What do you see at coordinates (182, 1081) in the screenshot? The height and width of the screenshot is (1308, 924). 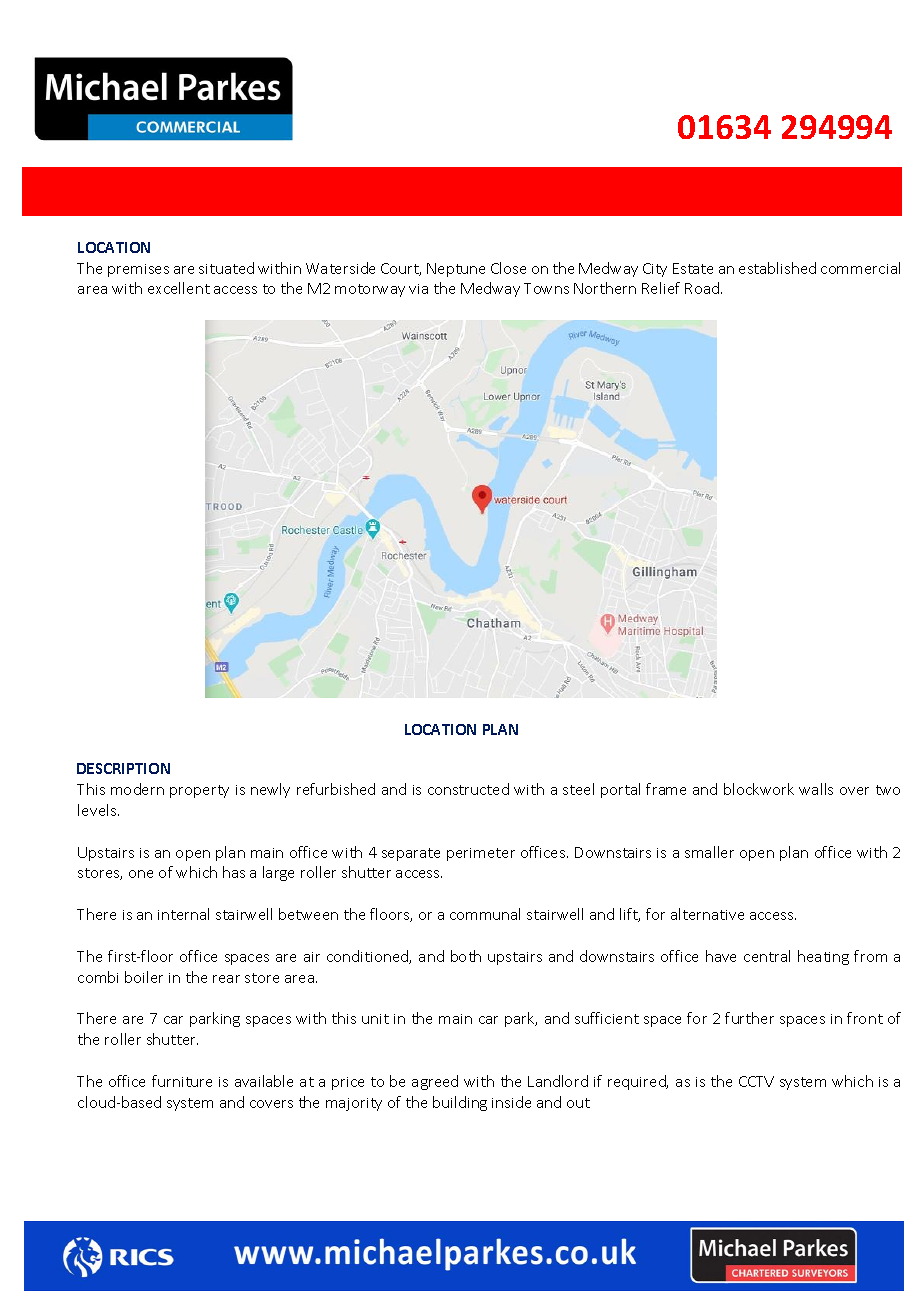 I see `furniture` at bounding box center [182, 1081].
